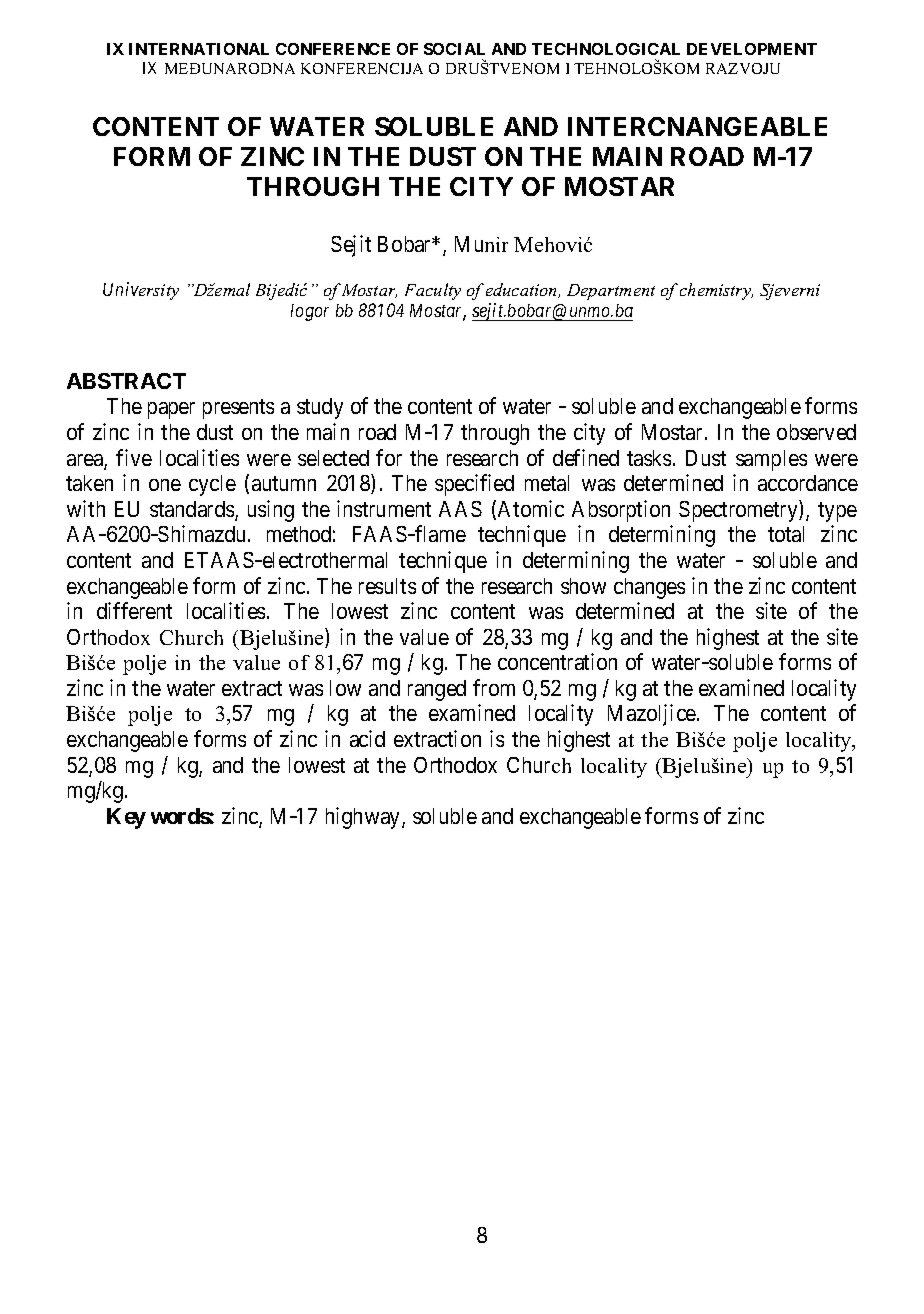 The width and height of the screenshot is (924, 1314). What do you see at coordinates (716, 291) in the screenshot?
I see `chemistry` at bounding box center [716, 291].
